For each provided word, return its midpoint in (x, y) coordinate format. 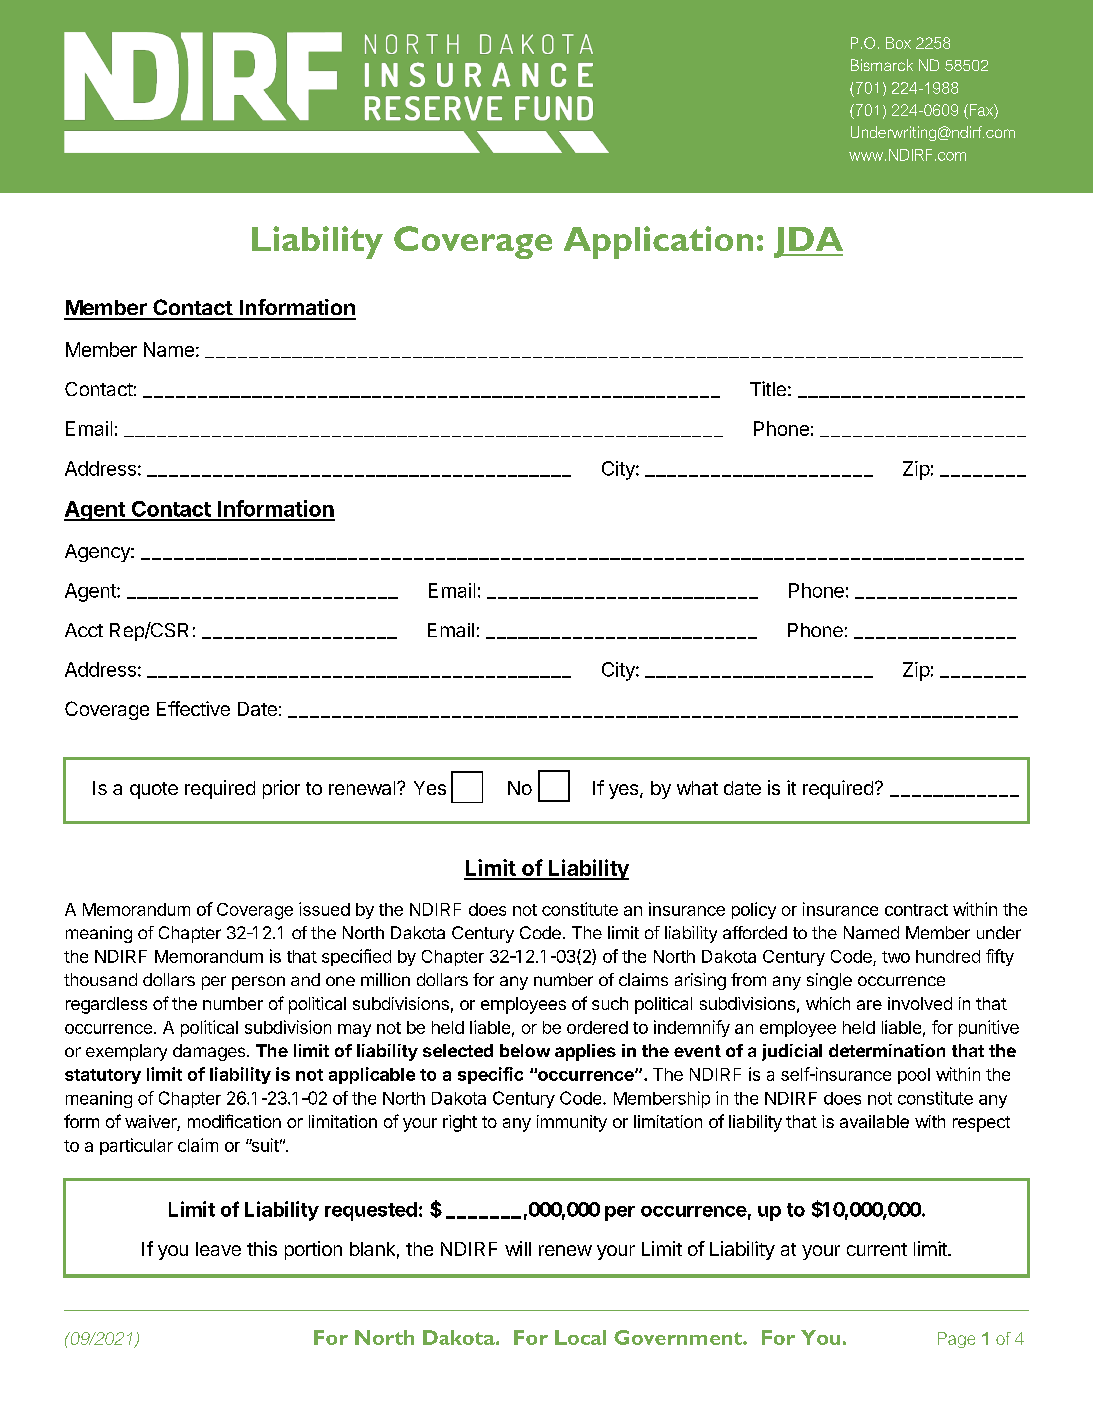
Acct (84, 630)
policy (754, 910)
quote (154, 790)
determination (887, 1050)
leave (218, 1249)
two (896, 957)
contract (916, 910)
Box (898, 43)
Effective (193, 708)
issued (324, 909)
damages (209, 1052)
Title (768, 388)
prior (281, 789)
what (697, 788)
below (525, 1050)
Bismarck (882, 65)
